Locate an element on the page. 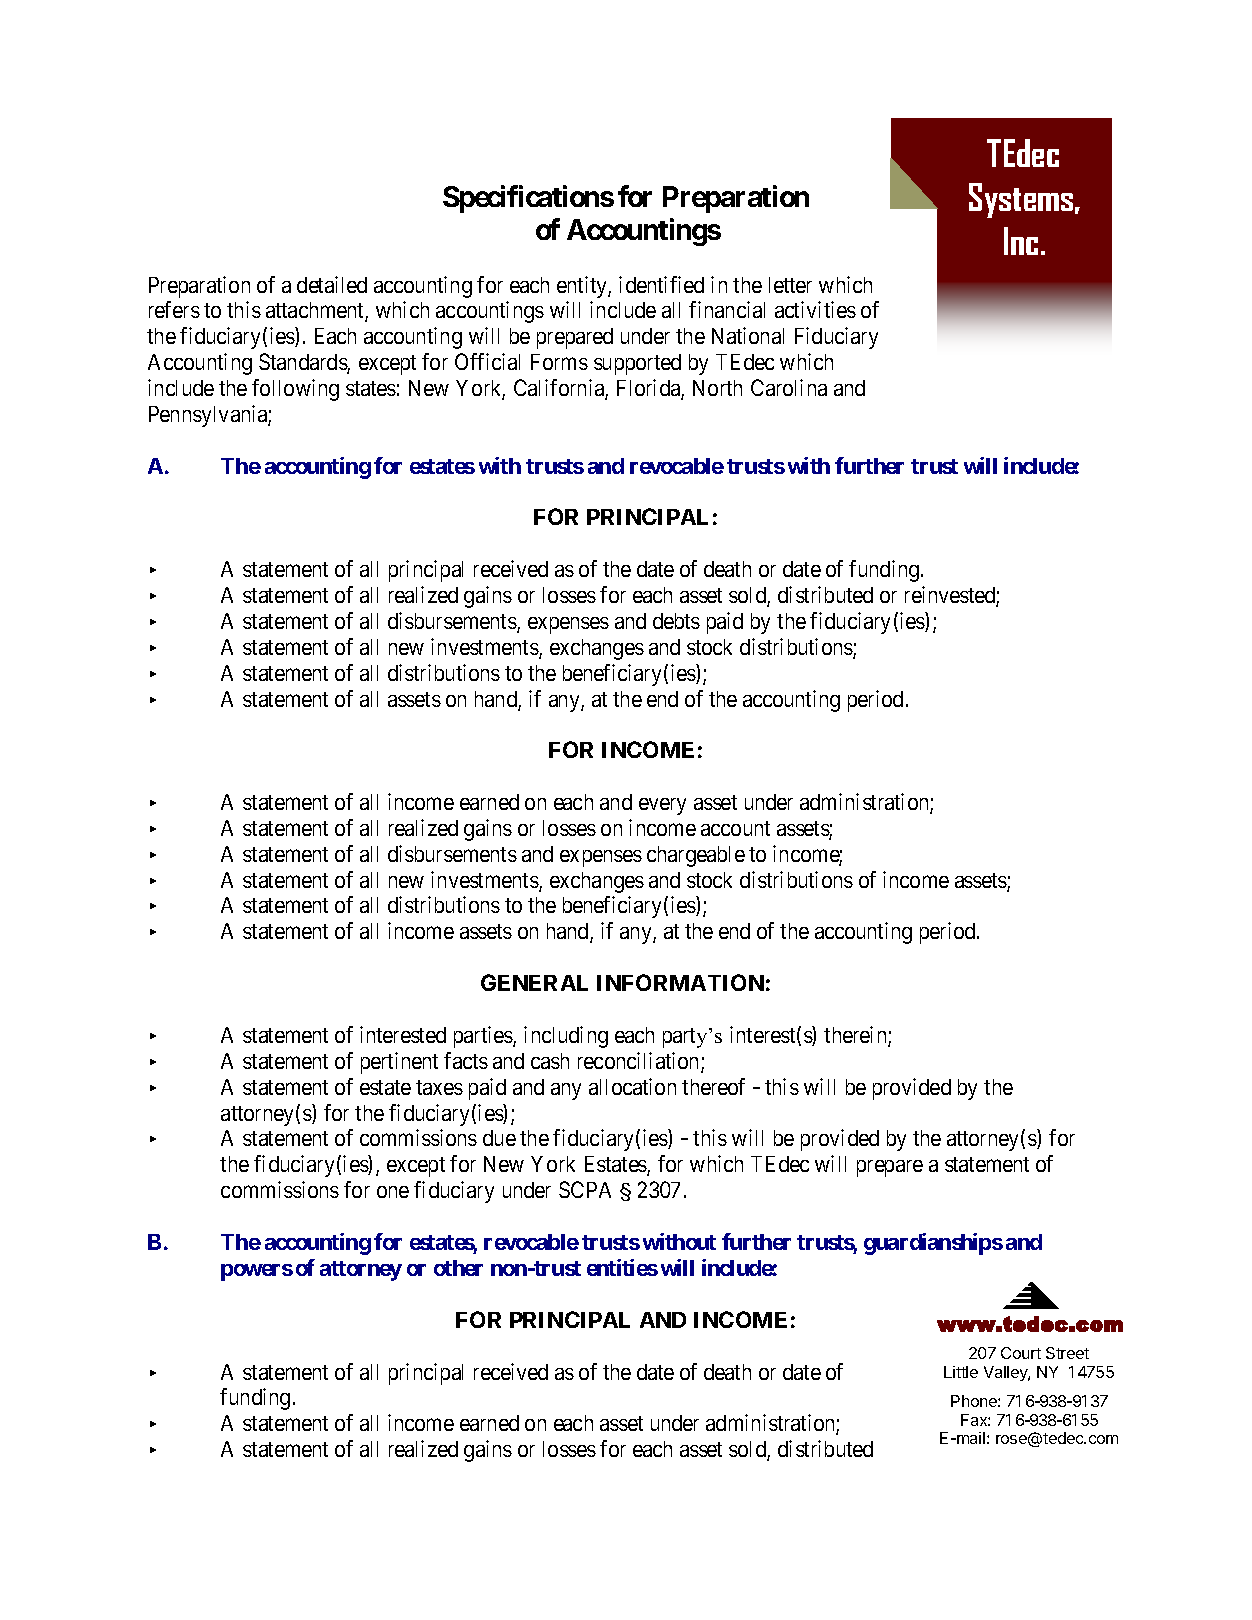 Image resolution: width=1252 pixels, height=1620 pixels. GENERAL is located at coordinates (534, 982).
